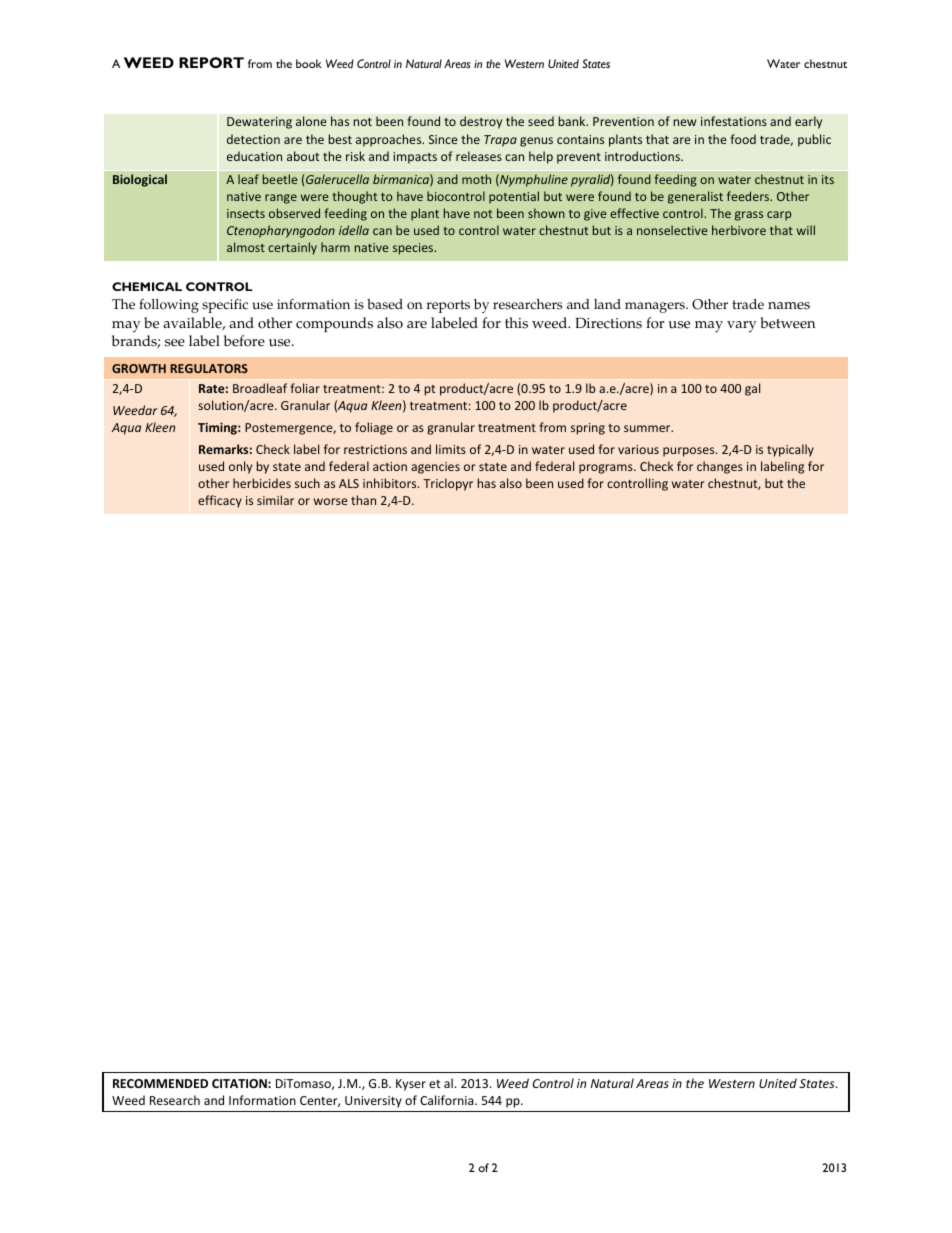  Describe the element at coordinates (244, 341) in the screenshot. I see `before` at that location.
